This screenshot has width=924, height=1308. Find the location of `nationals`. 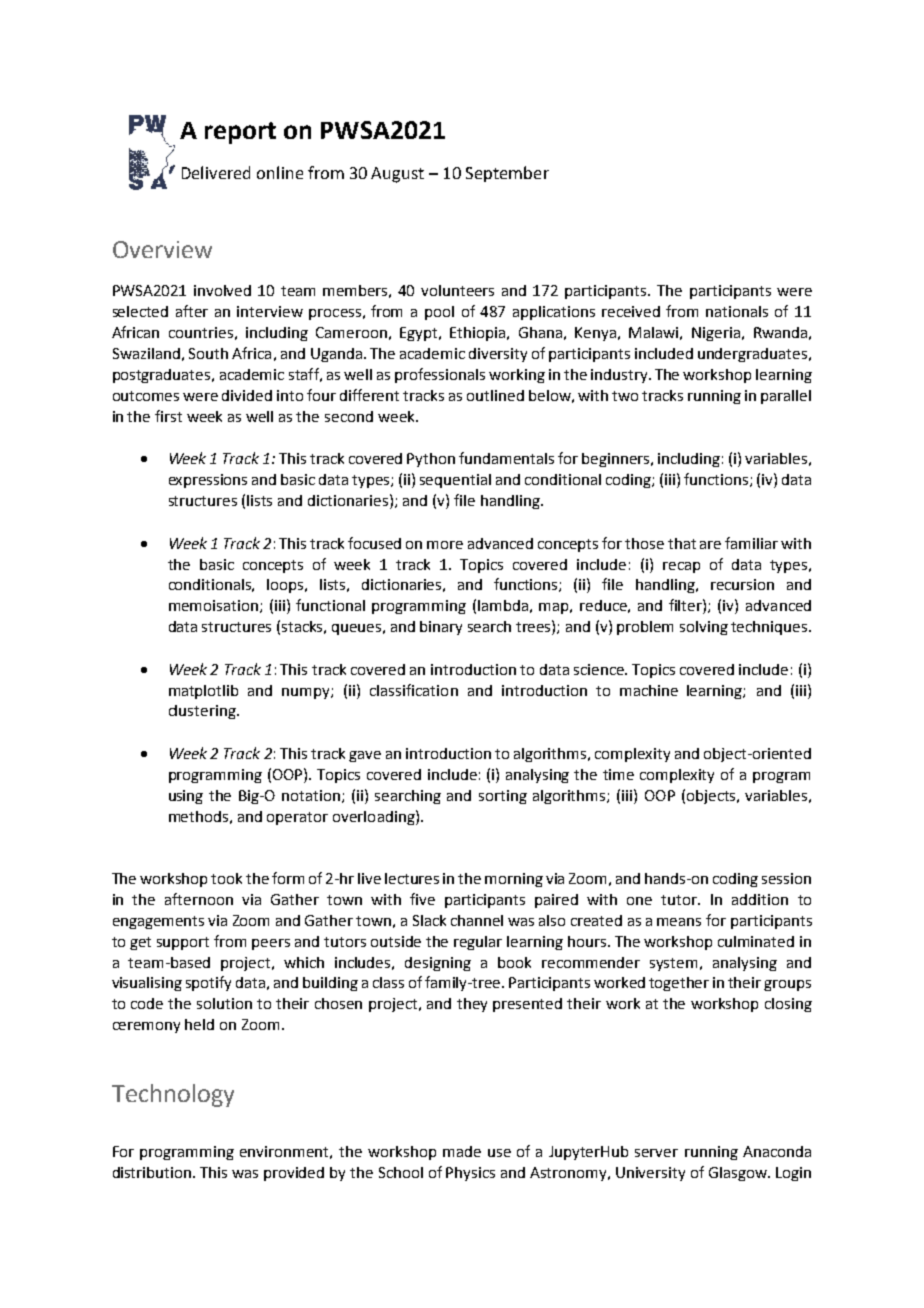

nationals is located at coordinates (737, 311).
